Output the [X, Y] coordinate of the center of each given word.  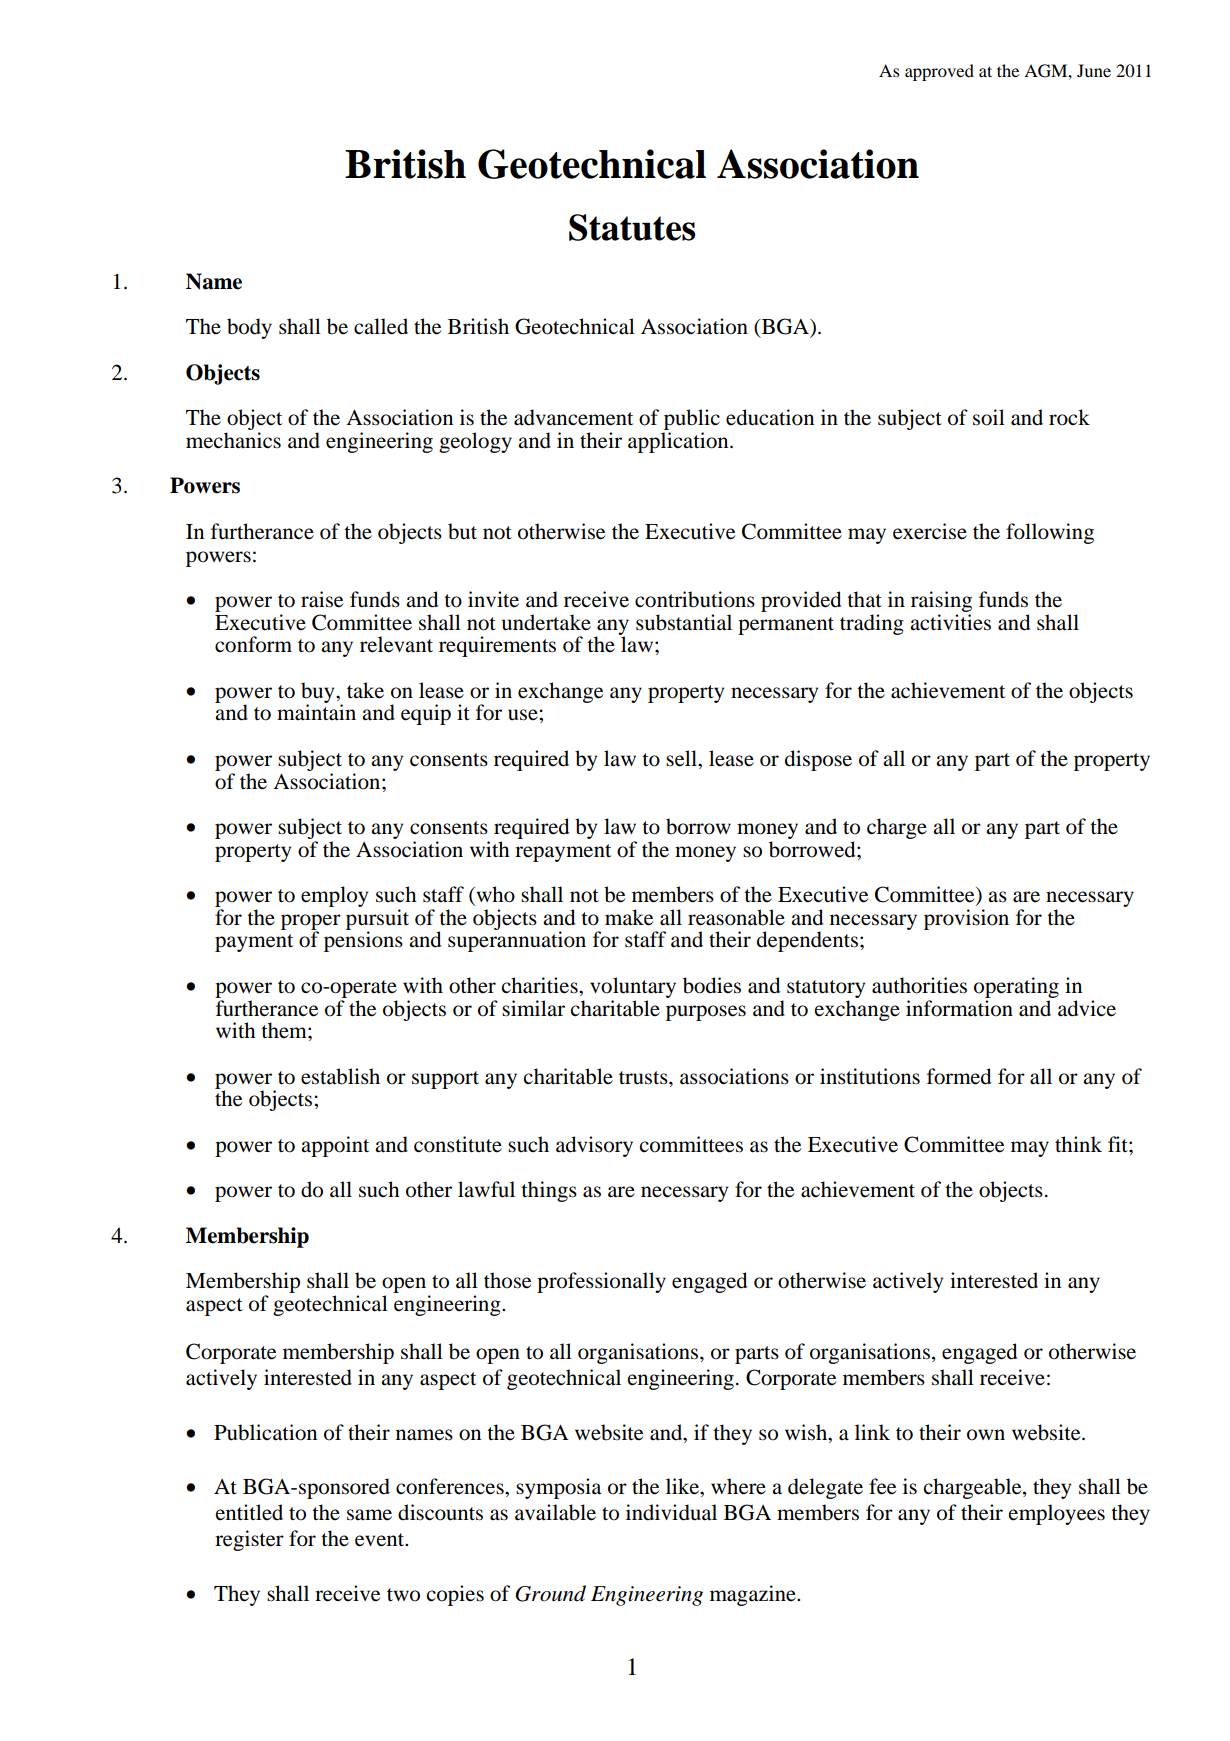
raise [322, 599]
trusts [644, 1078]
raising [941, 601]
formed [959, 1076]
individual [671, 1512]
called [381, 326]
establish [340, 1076]
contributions [695, 599]
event [381, 1540]
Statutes [632, 227]
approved [939, 72]
